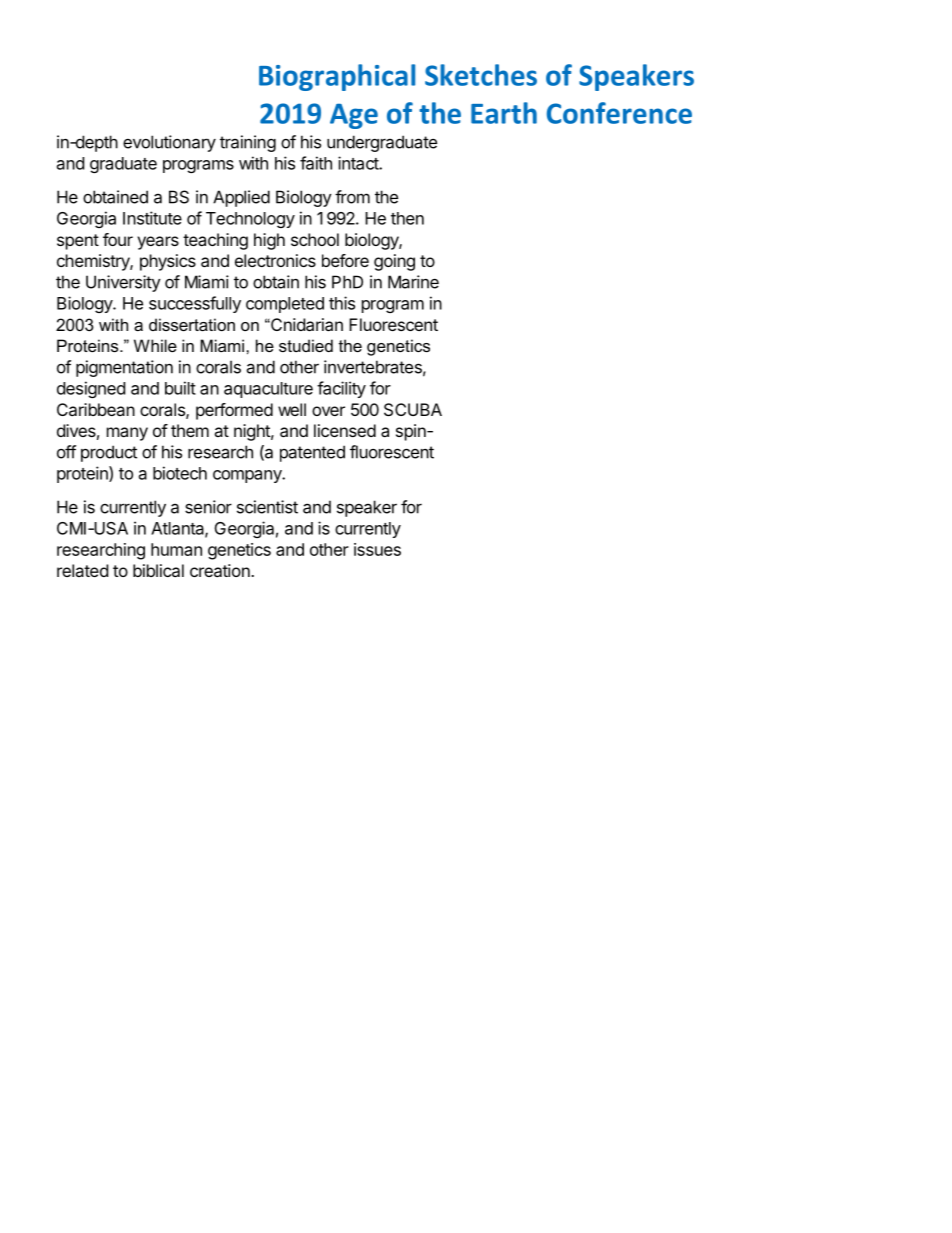 The height and width of the screenshot is (1233, 952). I want to click on from, so click(352, 197).
